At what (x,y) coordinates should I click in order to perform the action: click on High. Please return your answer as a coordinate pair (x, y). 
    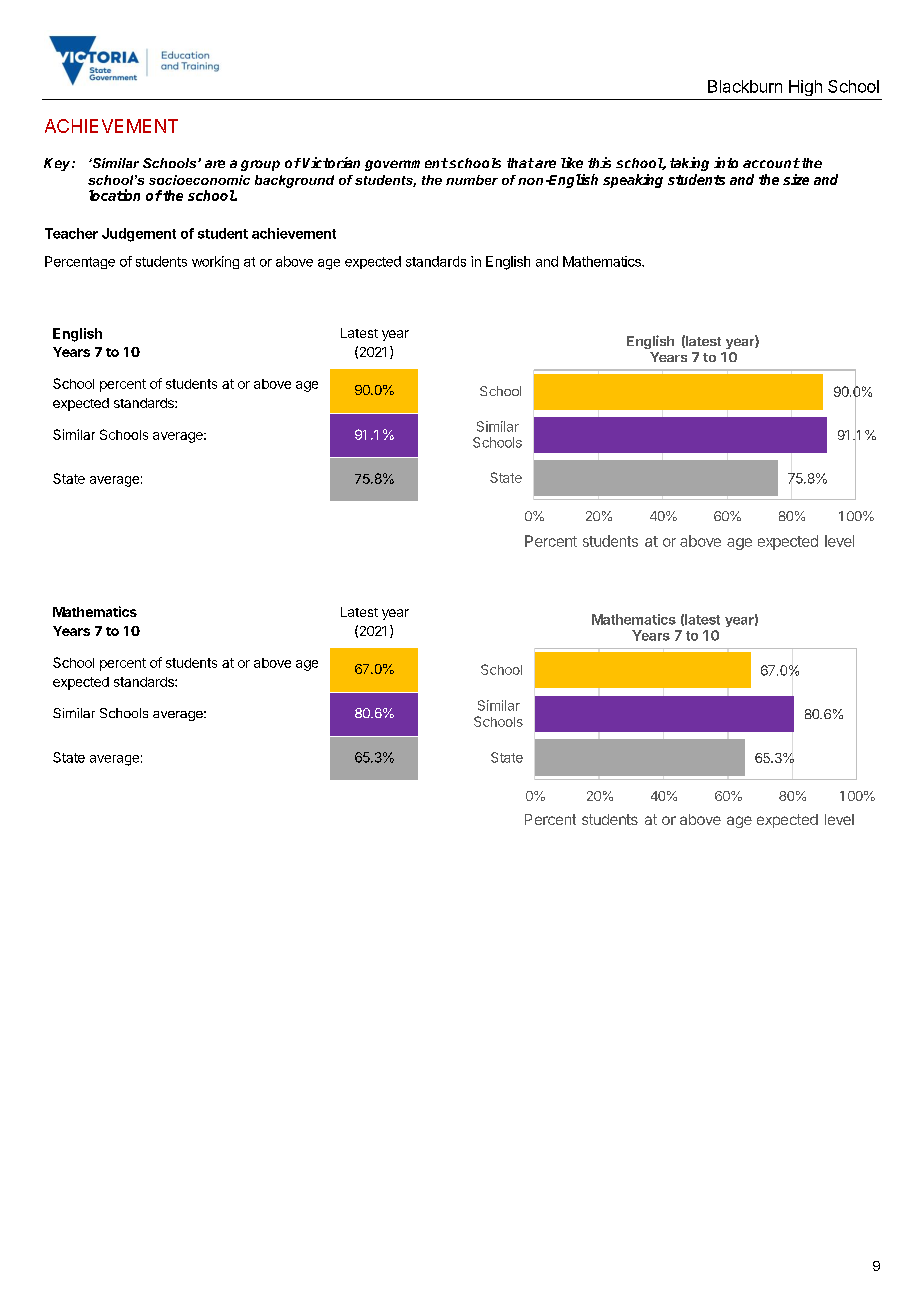
    Looking at the image, I should click on (805, 88).
